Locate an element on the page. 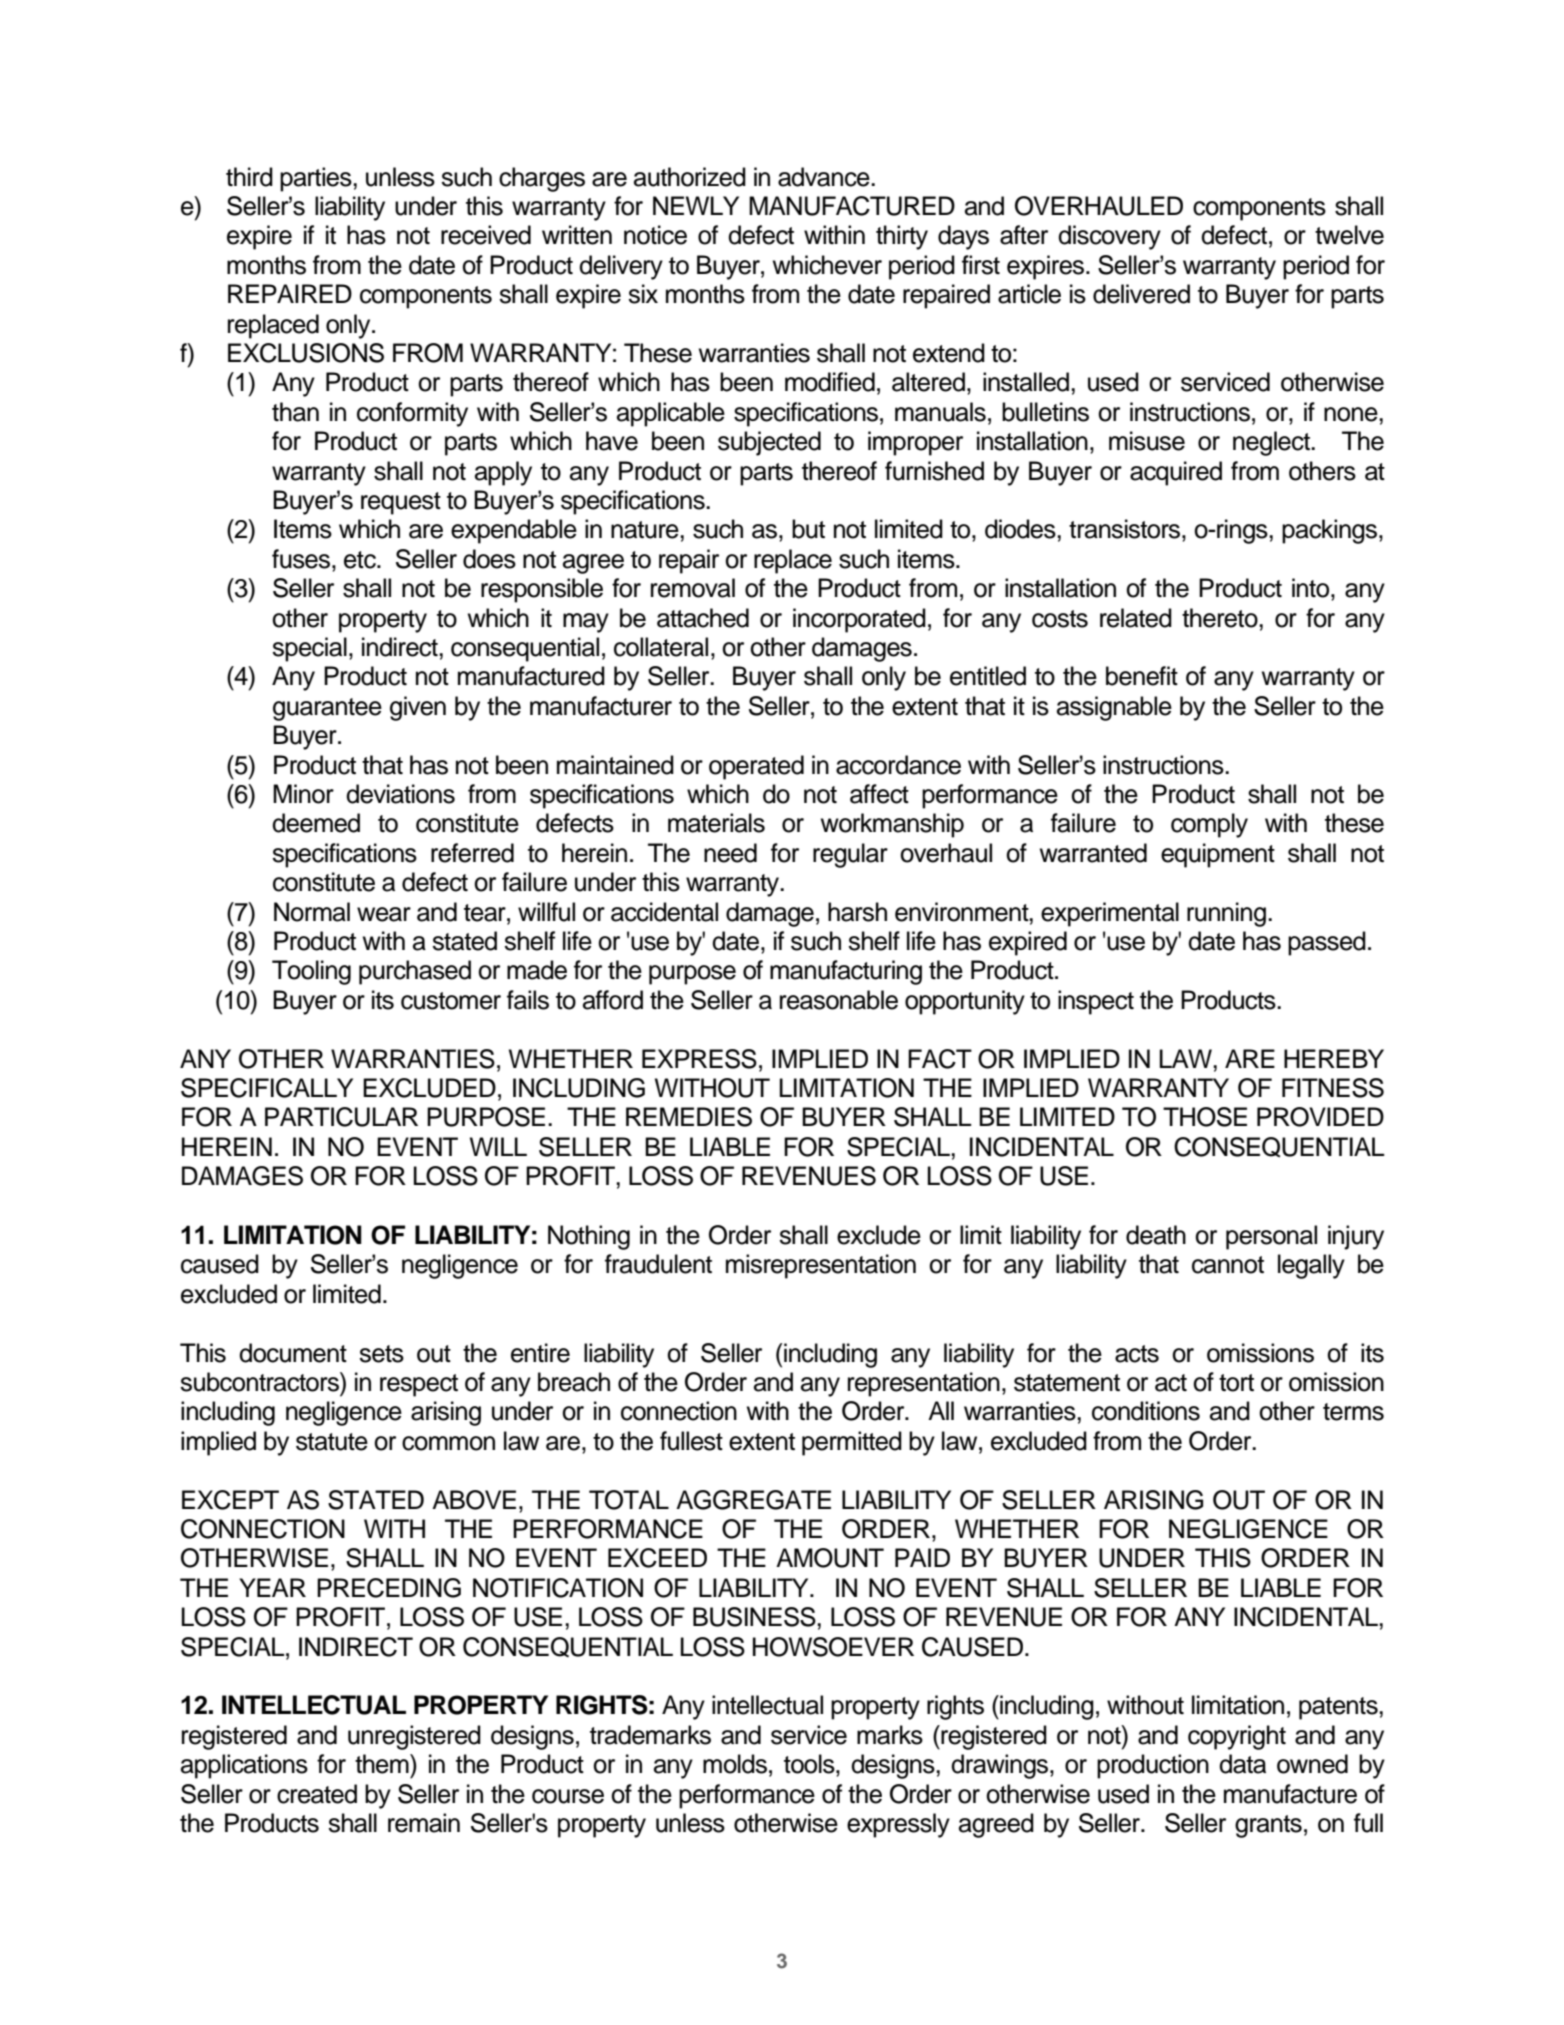  parties is located at coordinates (317, 179).
